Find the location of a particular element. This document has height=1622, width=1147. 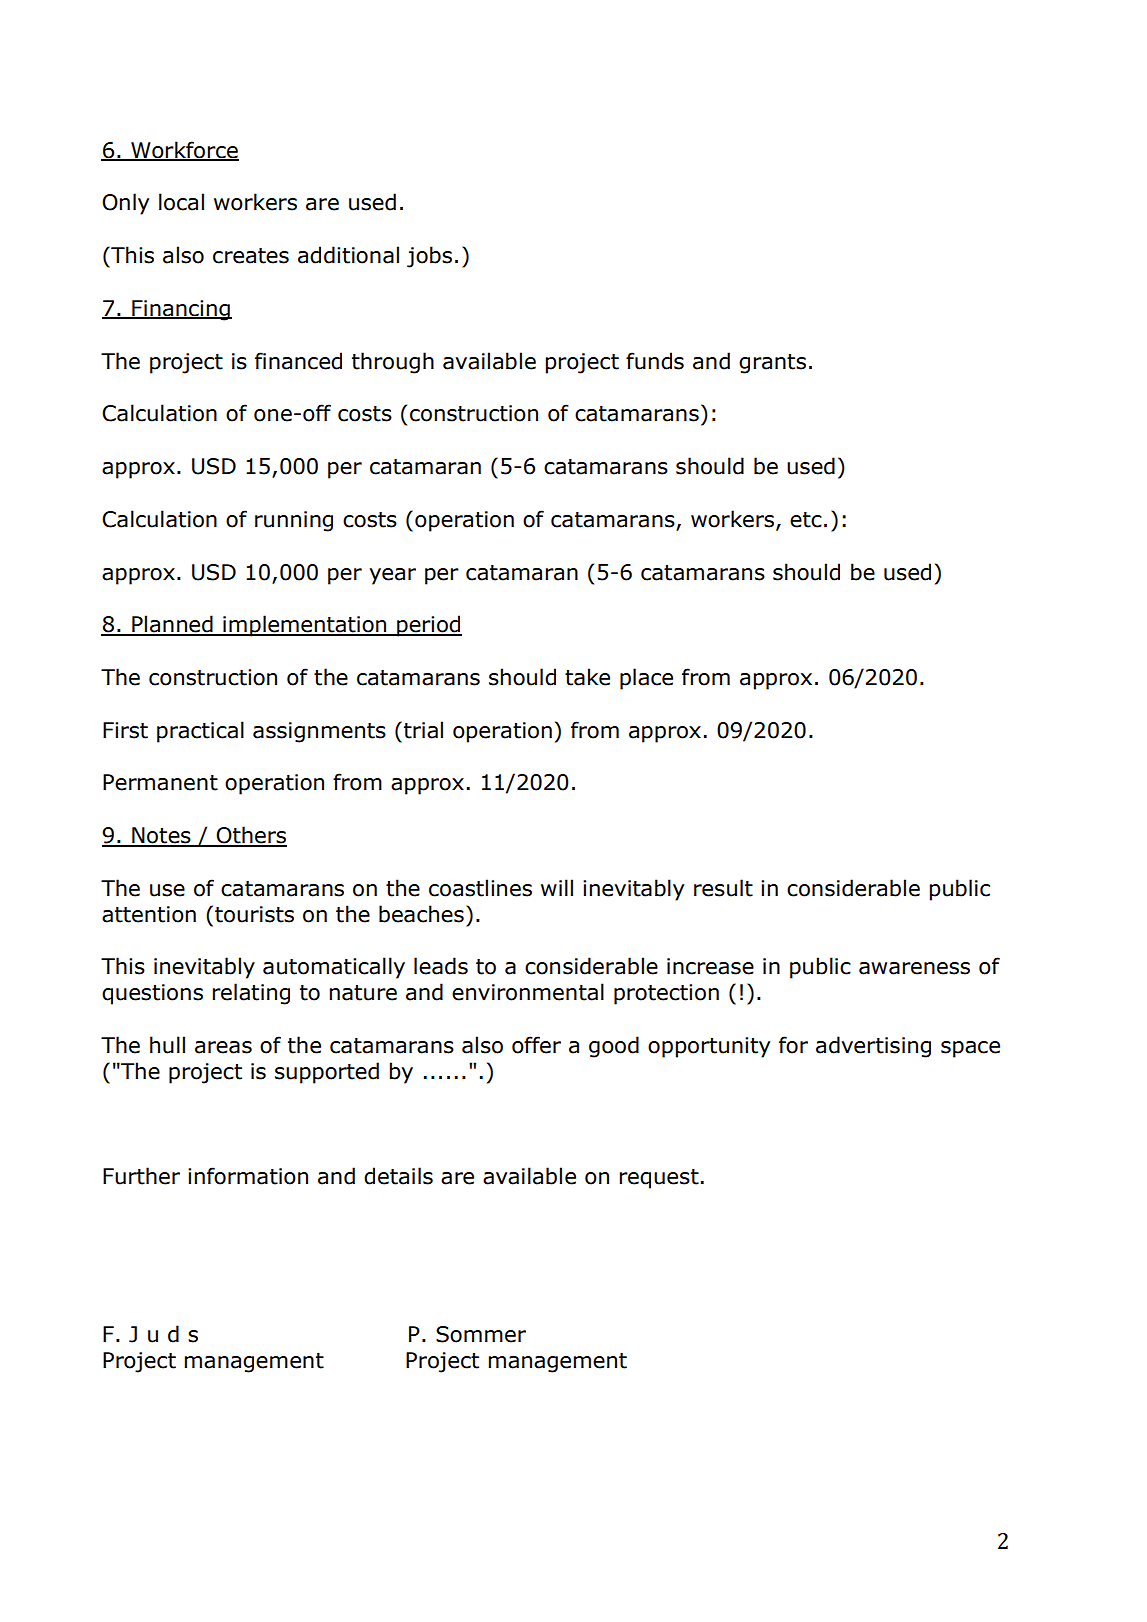

request is located at coordinates (659, 1179).
